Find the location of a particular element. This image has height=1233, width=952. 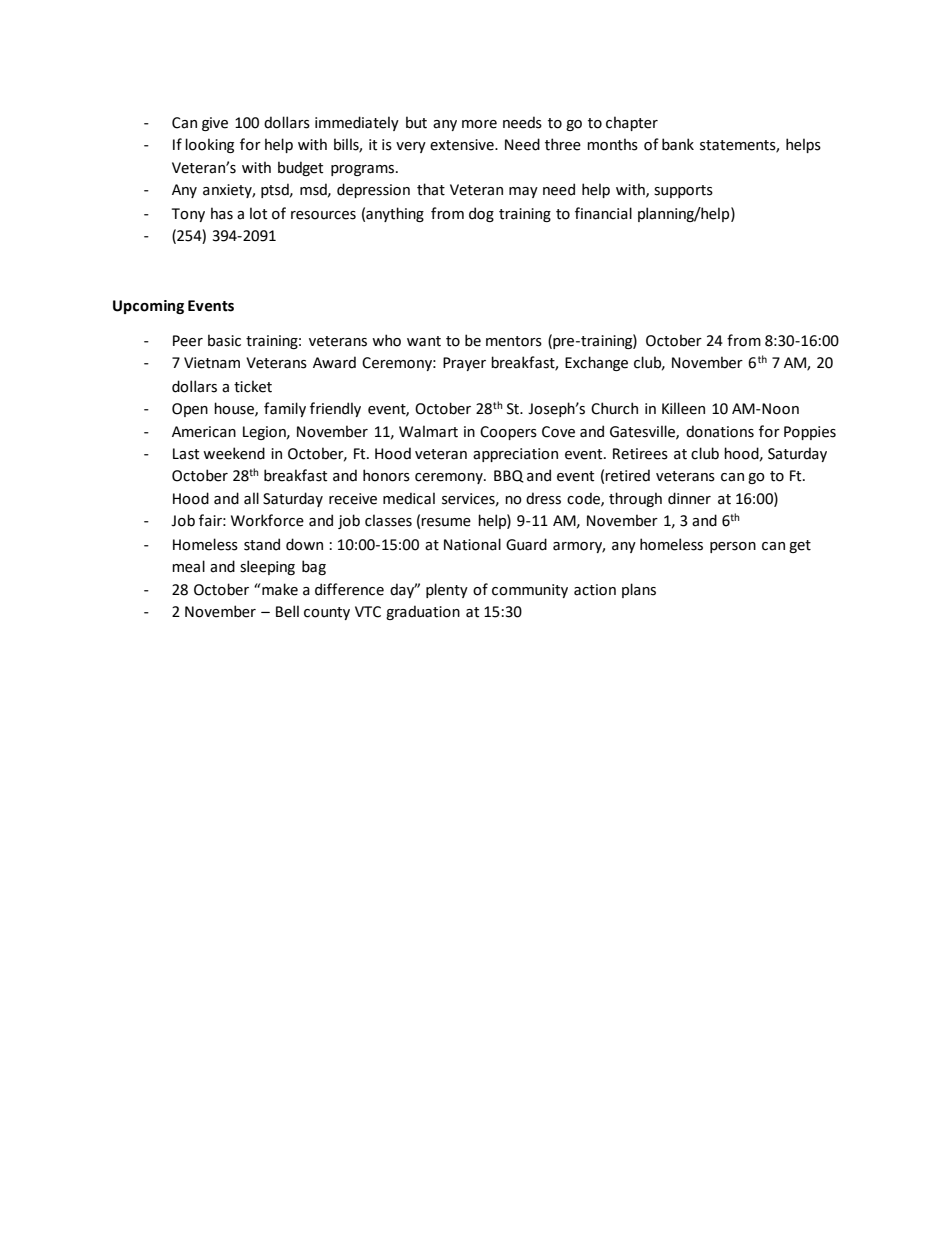

extensive is located at coordinates (463, 145).
